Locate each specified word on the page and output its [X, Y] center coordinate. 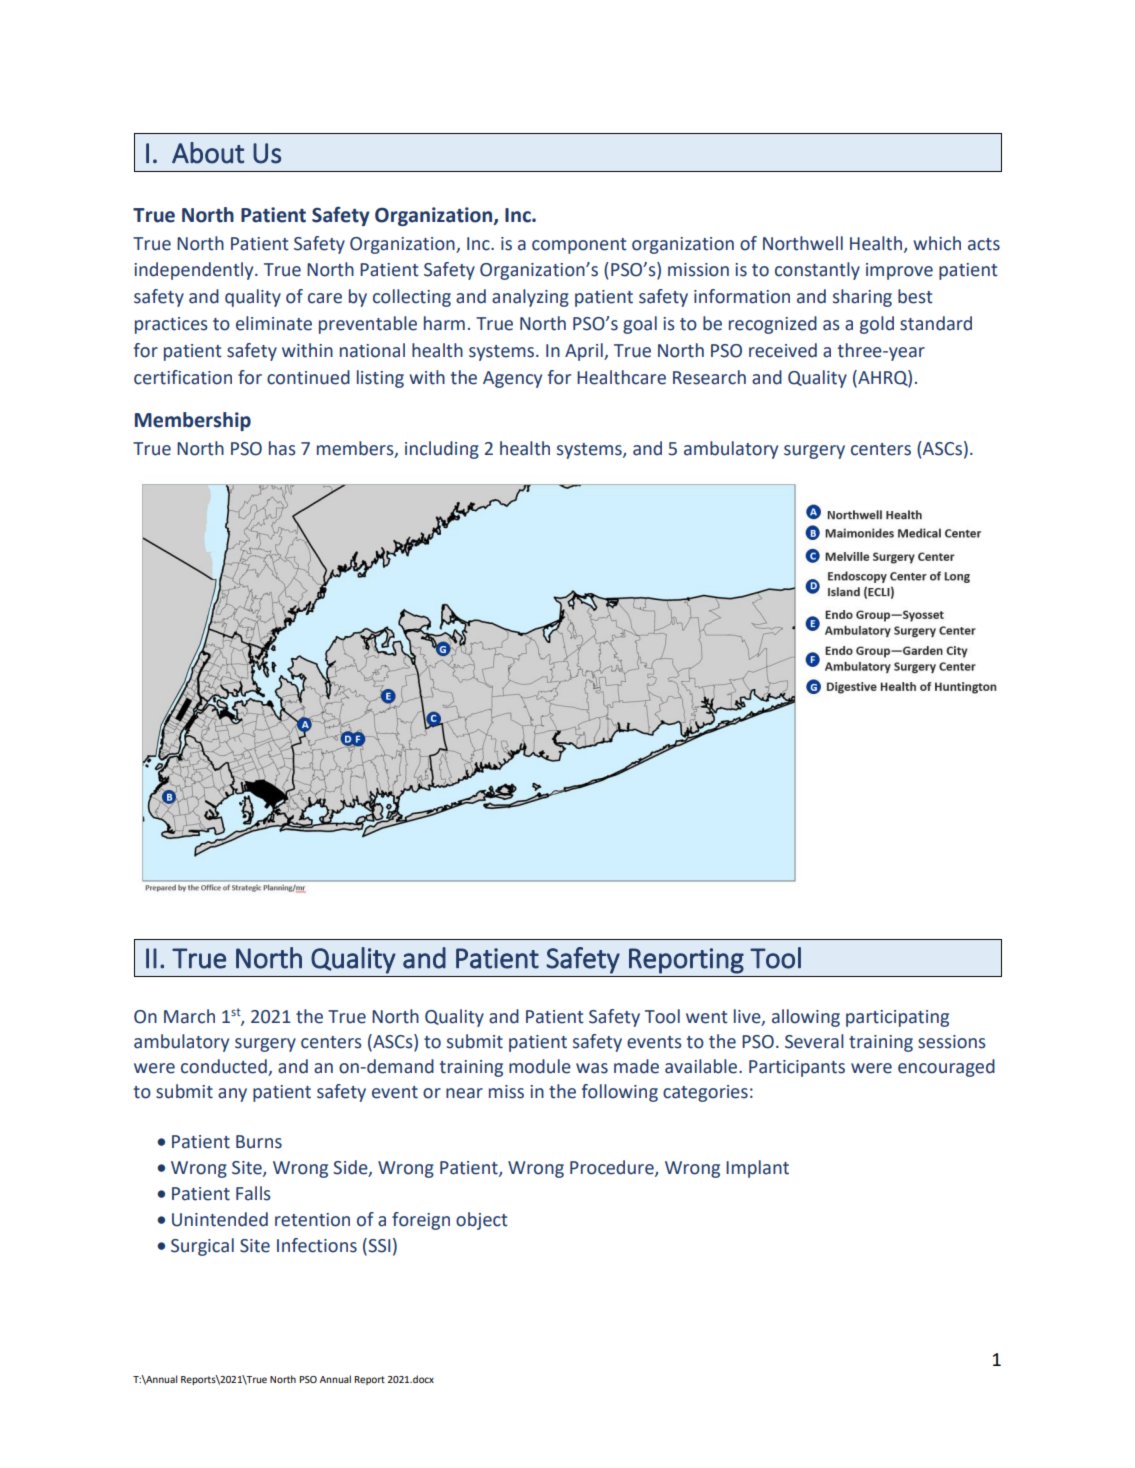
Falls [253, 1193]
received [783, 350]
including [442, 450]
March [189, 1016]
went [707, 1017]
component [579, 246]
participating [897, 1018]
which [937, 243]
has [282, 448]
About [208, 153]
